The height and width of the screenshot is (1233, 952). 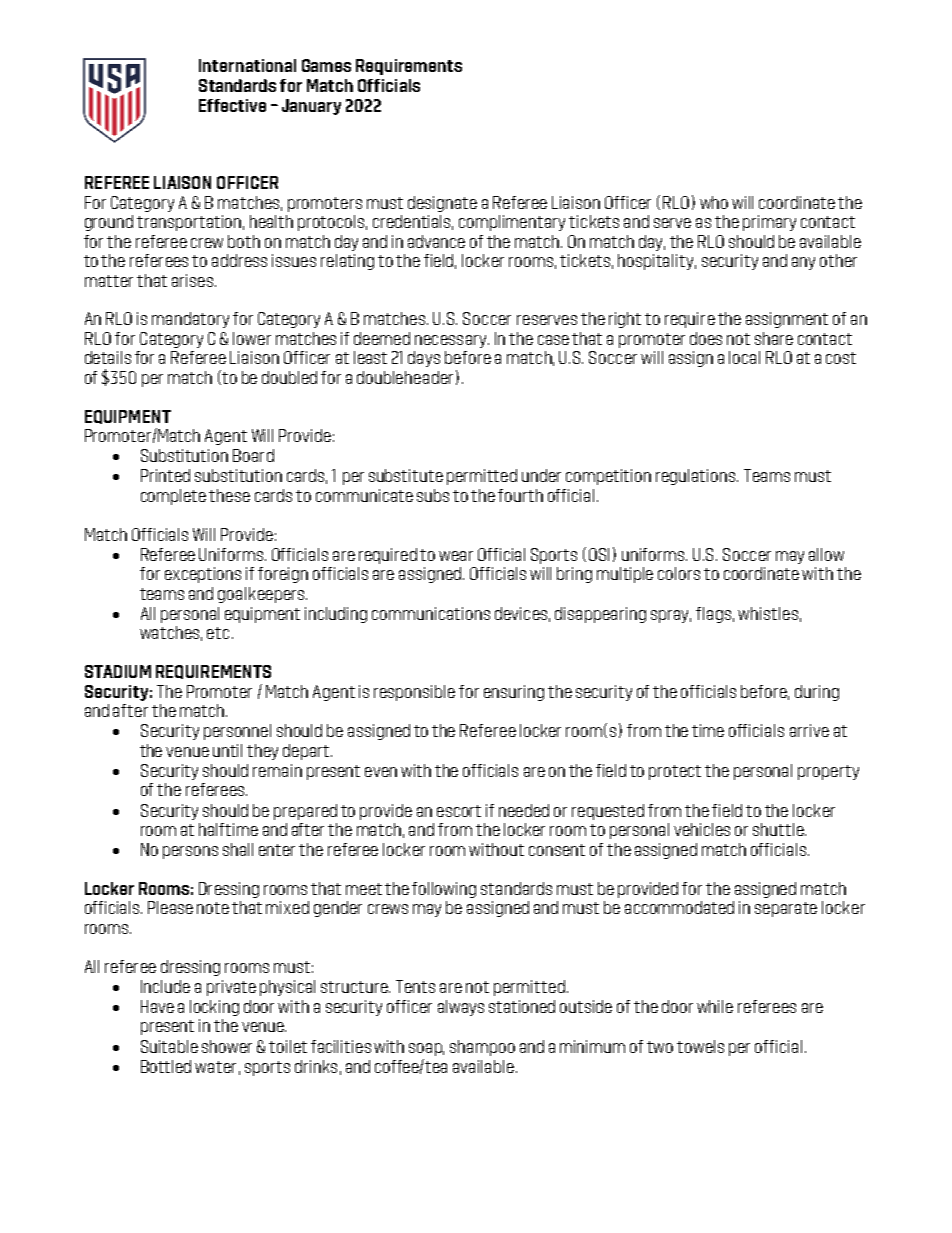 What do you see at coordinates (452, 341) in the screenshot?
I see `necessary` at bounding box center [452, 341].
